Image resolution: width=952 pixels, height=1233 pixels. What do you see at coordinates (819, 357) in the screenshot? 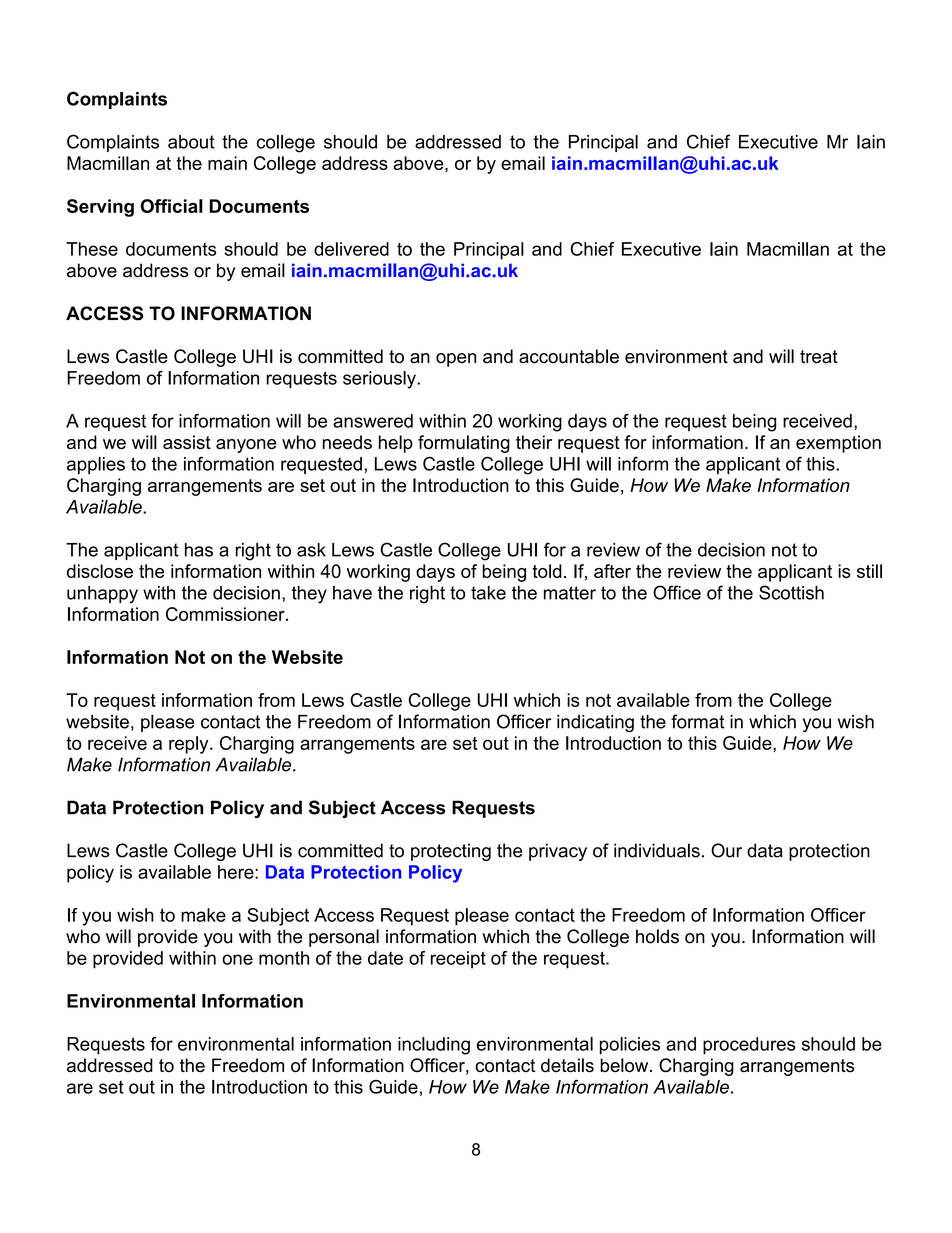
I see `treat` at bounding box center [819, 357].
